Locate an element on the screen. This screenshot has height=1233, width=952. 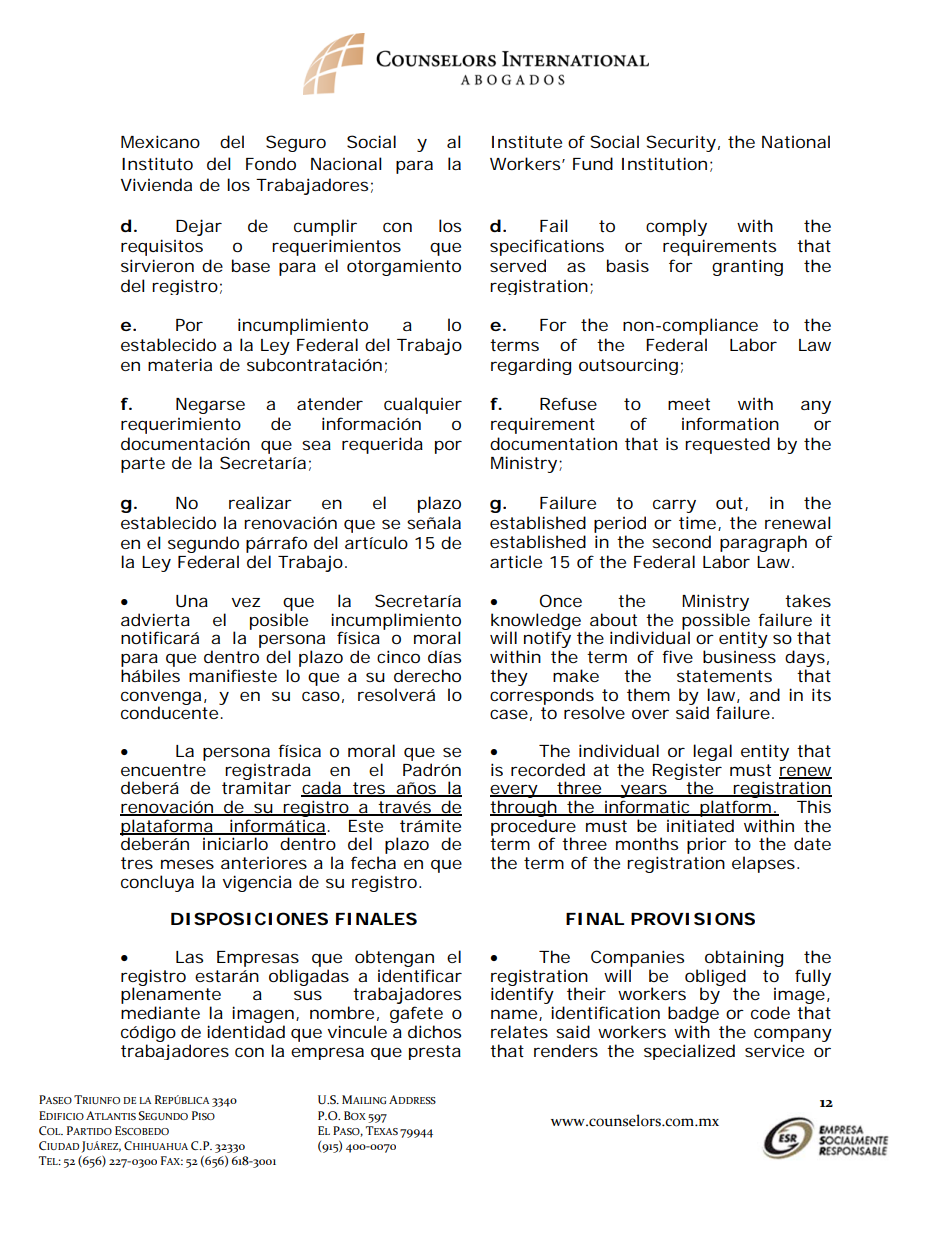
relates is located at coordinates (519, 1031).
